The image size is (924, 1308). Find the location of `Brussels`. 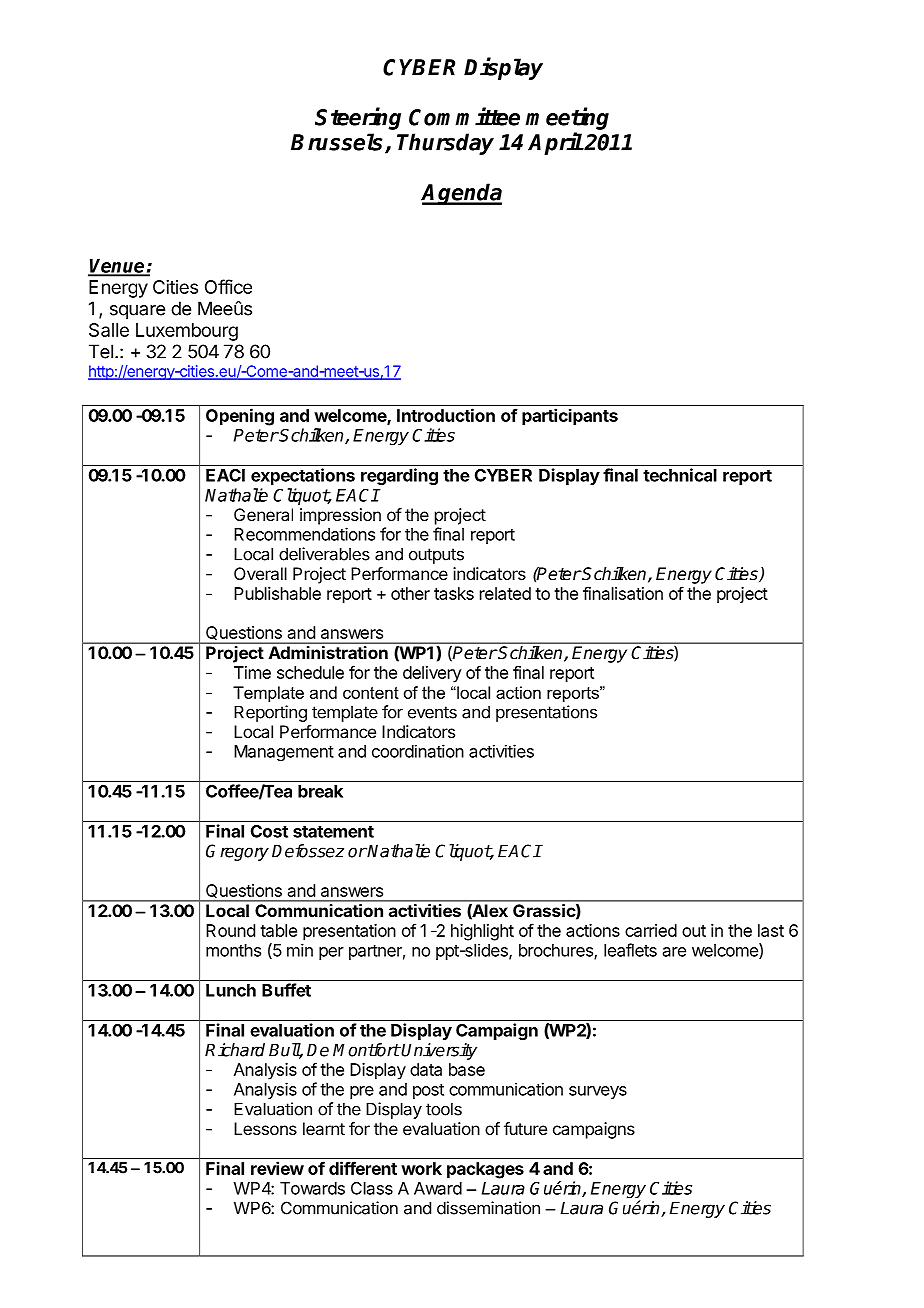

Brussels is located at coordinates (338, 143).
